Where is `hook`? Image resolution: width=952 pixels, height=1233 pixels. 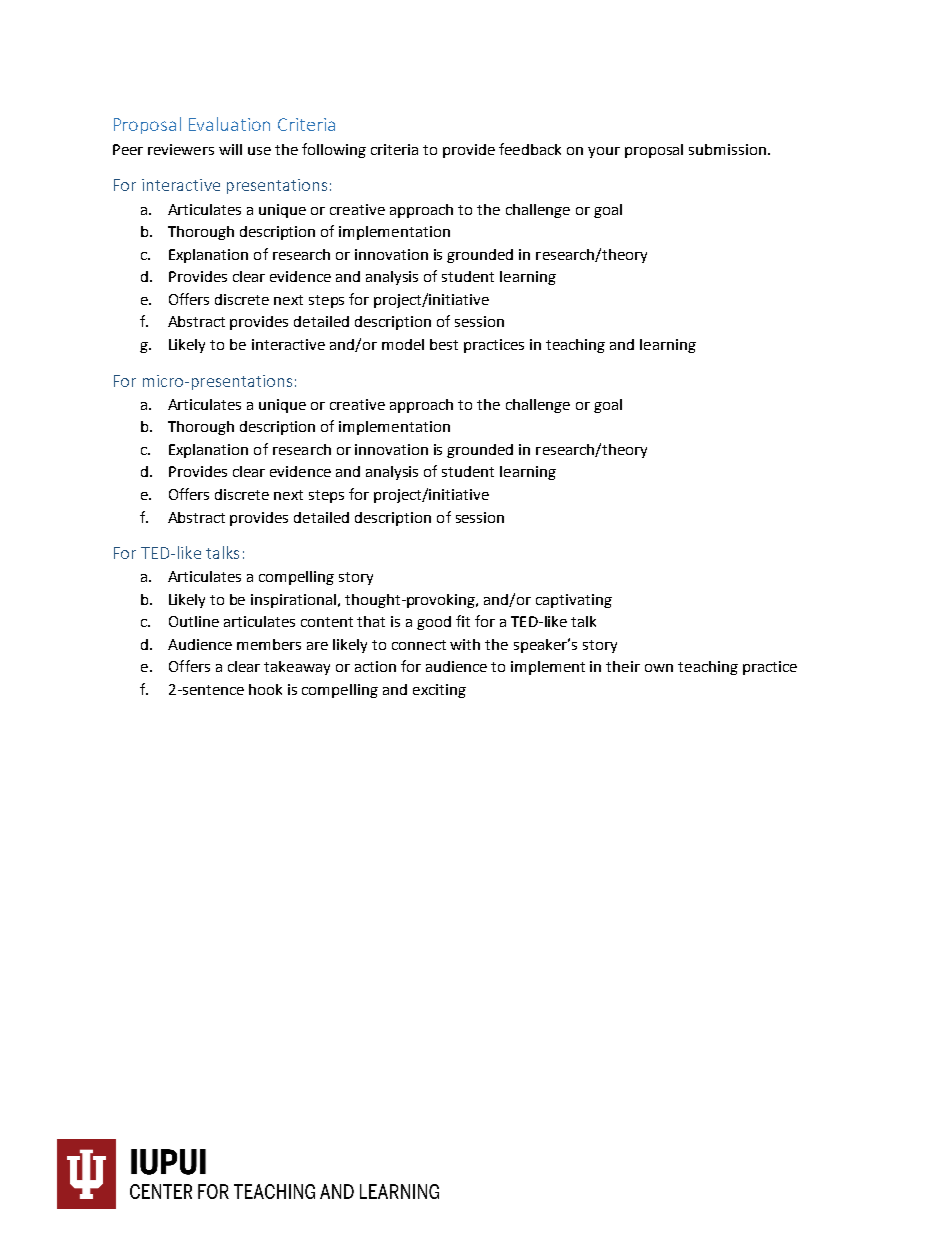 hook is located at coordinates (265, 689).
